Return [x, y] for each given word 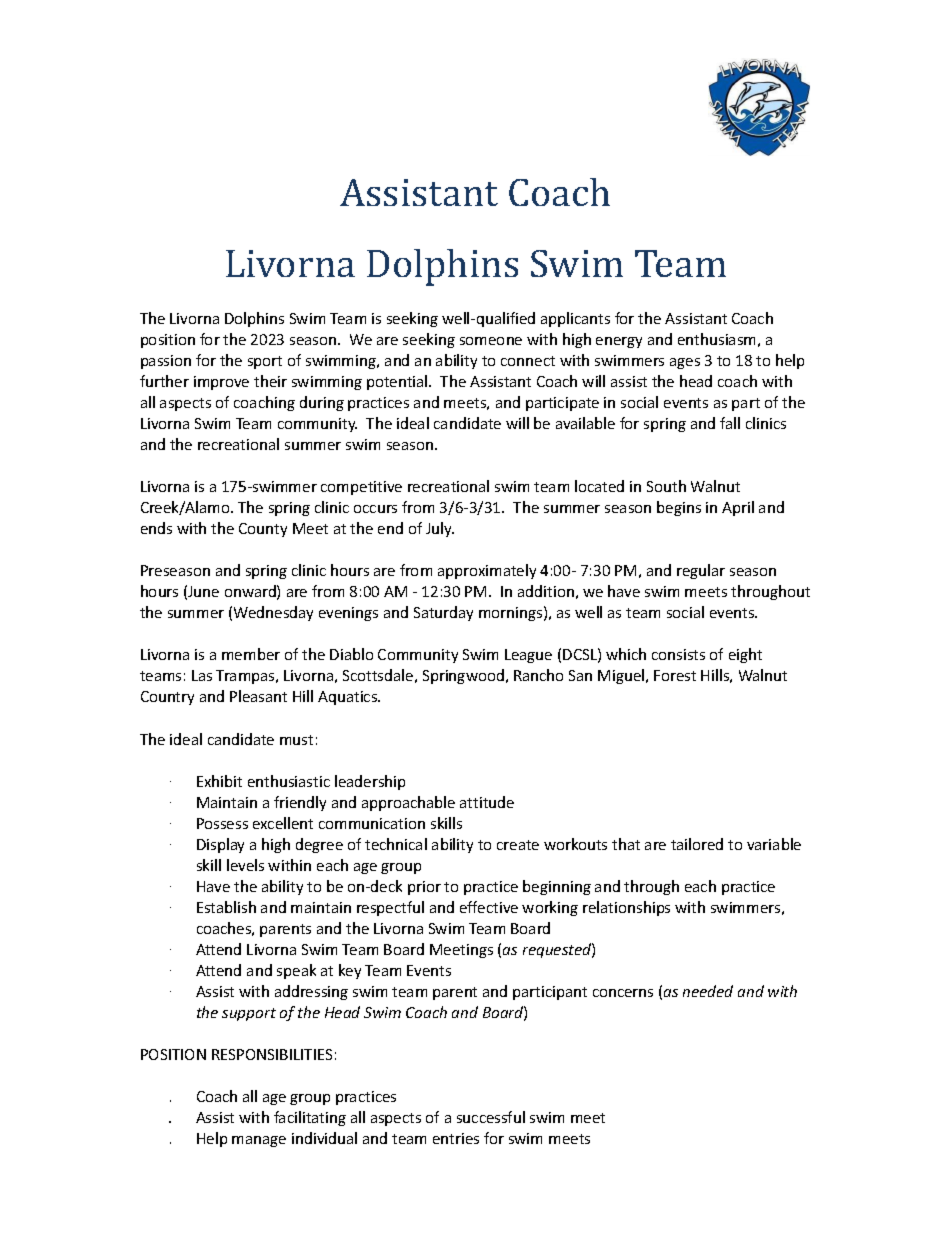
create [518, 845]
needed [708, 991]
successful [491, 1117]
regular [701, 571]
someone [491, 341]
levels [245, 865]
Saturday [443, 613]
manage [259, 1141]
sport [265, 362]
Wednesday [273, 613]
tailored [697, 844]
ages [685, 363]
